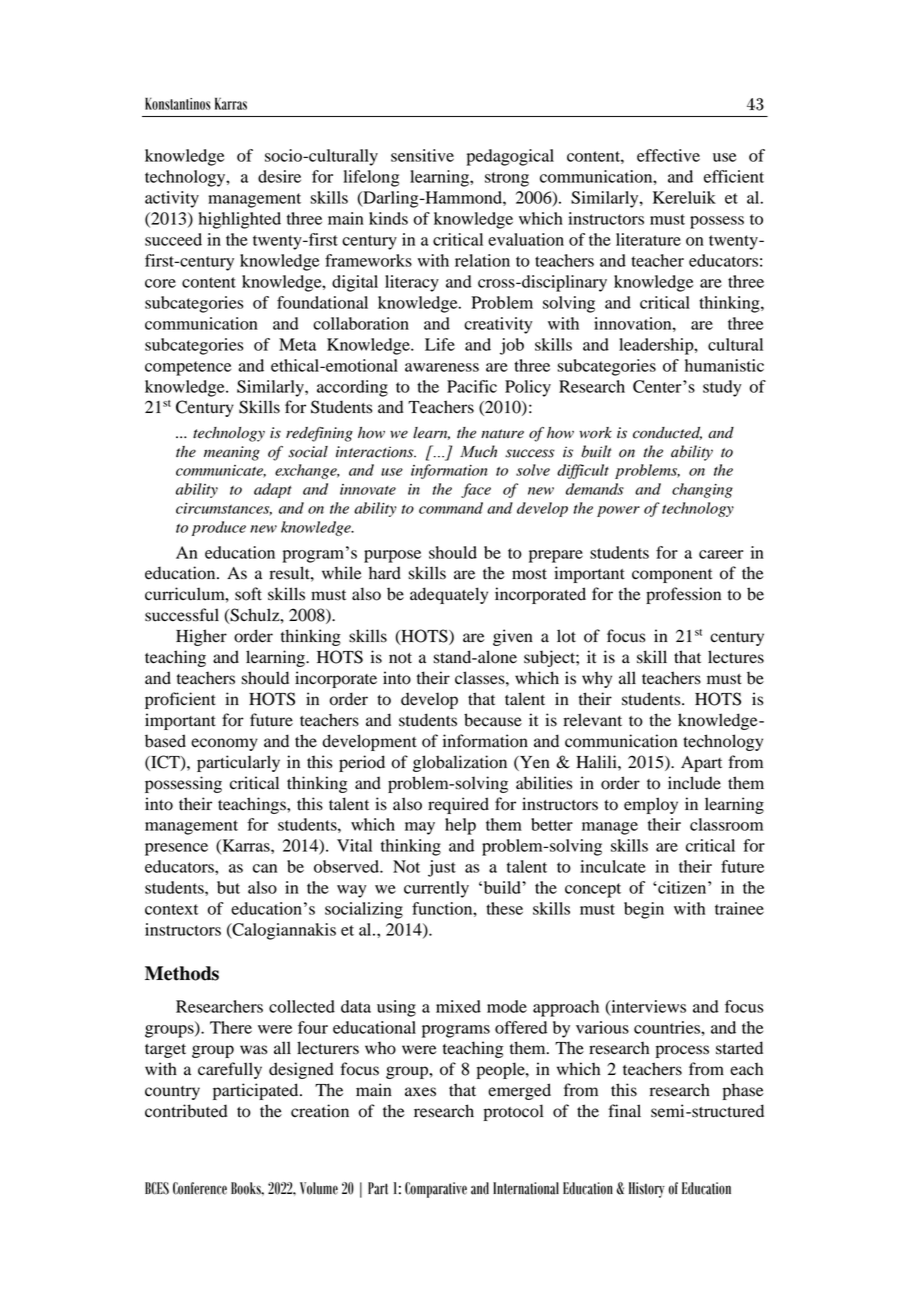  Describe the element at coordinates (200, 1188) in the image. I see `Conference` at that location.
